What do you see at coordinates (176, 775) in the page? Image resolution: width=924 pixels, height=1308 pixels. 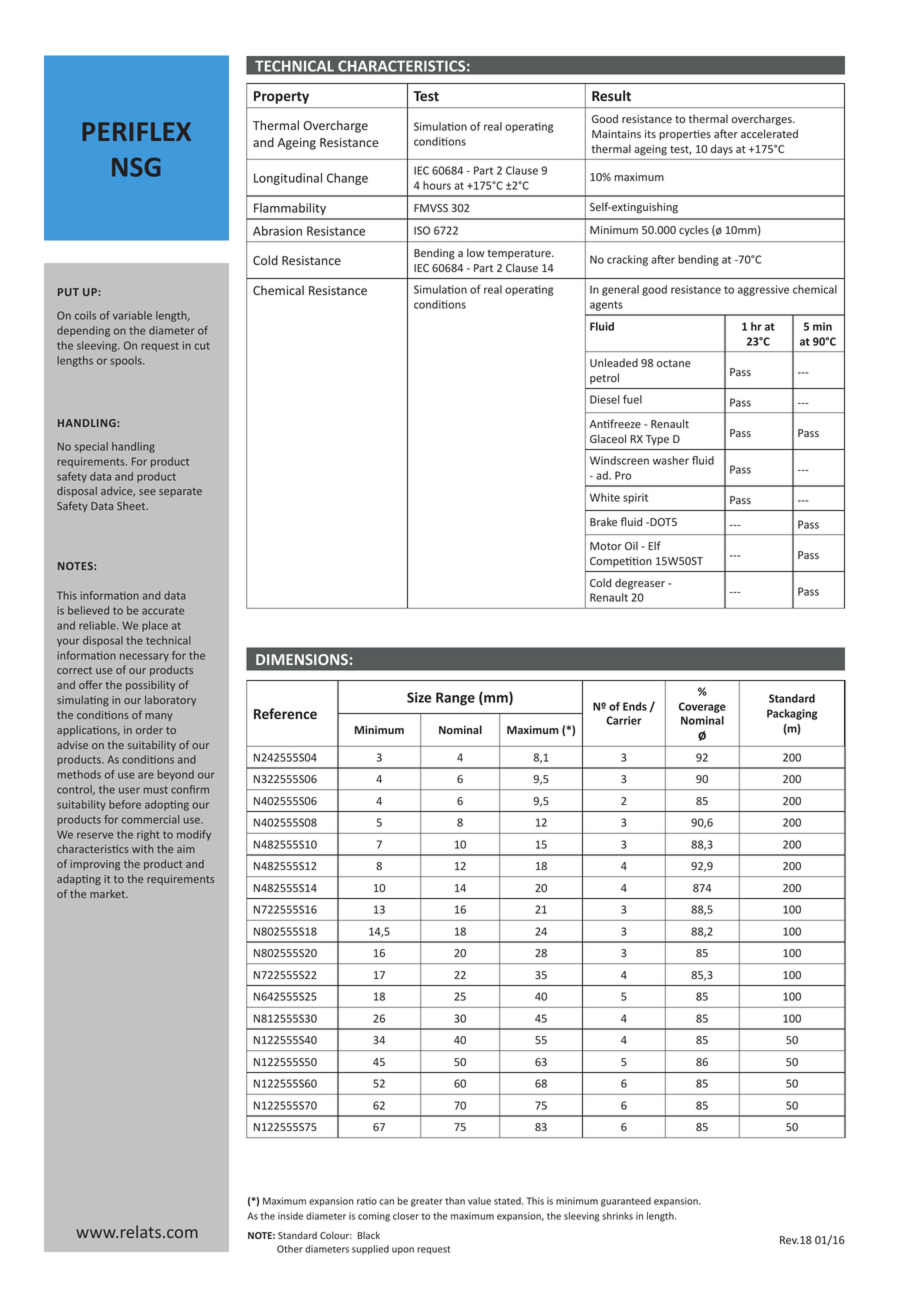 I see `beyond` at bounding box center [176, 775].
